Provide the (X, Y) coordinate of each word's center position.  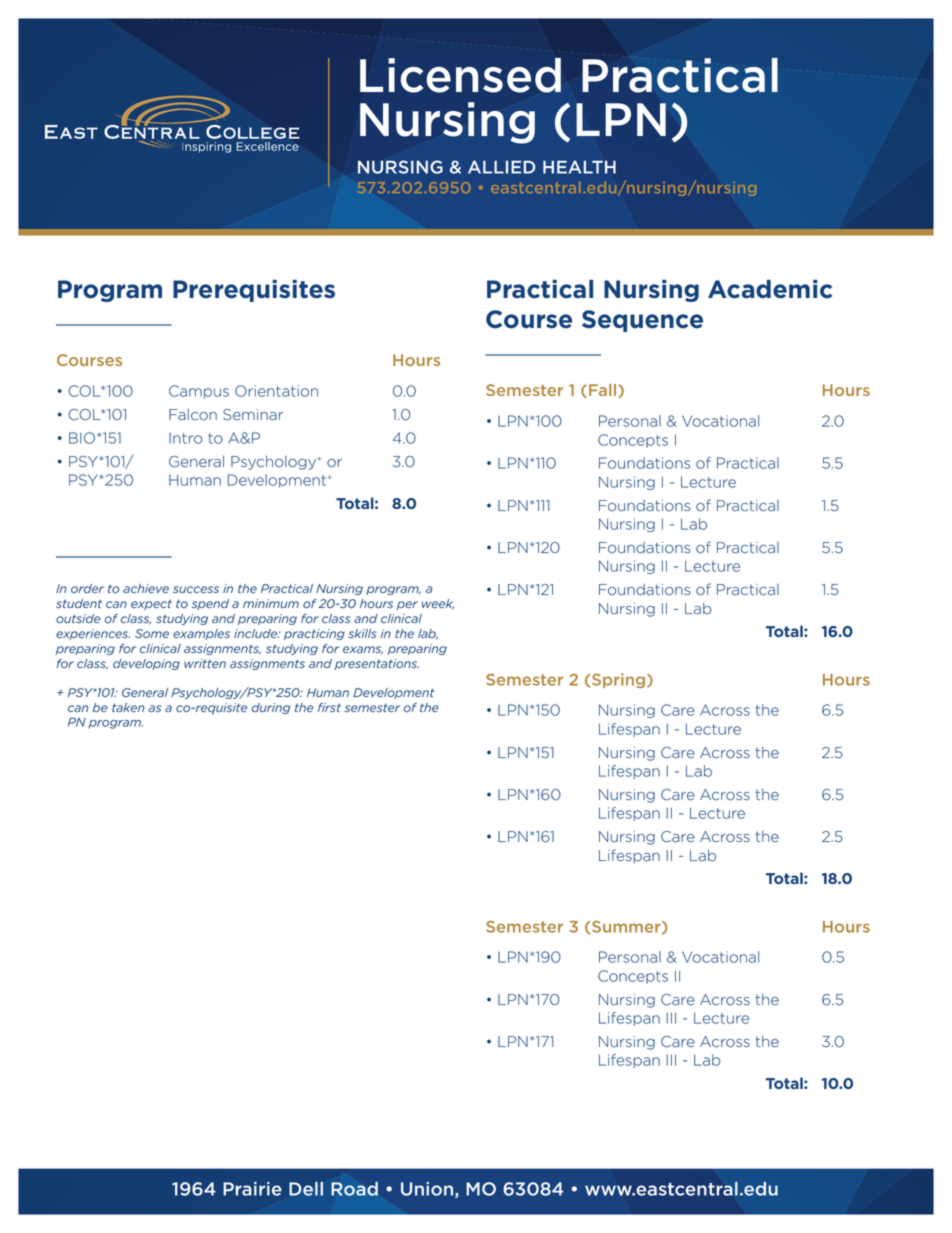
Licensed (460, 75)
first (329, 707)
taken (128, 707)
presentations (377, 664)
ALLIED (502, 167)
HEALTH (579, 167)
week (438, 604)
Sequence (642, 321)
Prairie (252, 1189)
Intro (186, 438)
